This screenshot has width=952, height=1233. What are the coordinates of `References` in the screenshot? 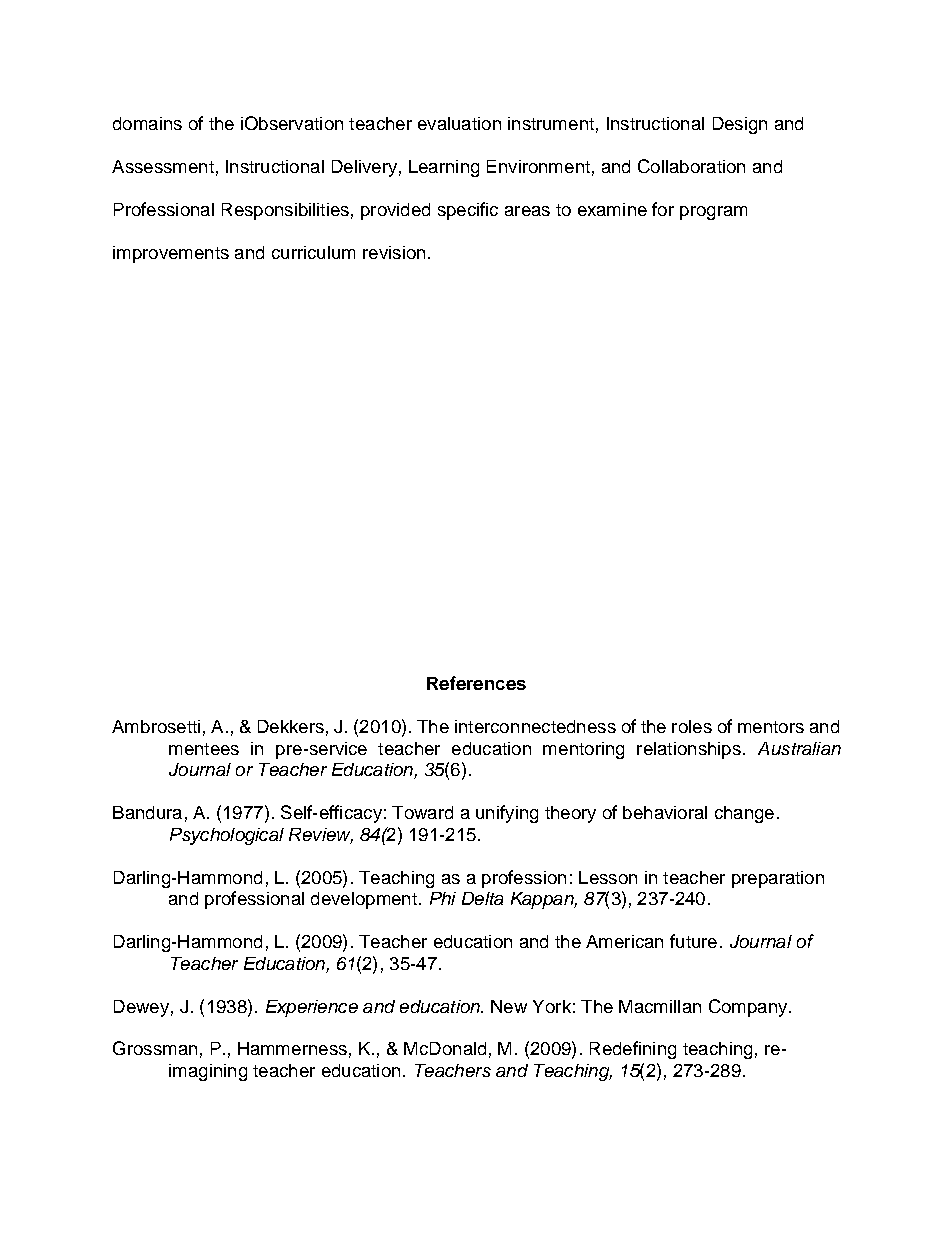 It's located at (476, 683).
